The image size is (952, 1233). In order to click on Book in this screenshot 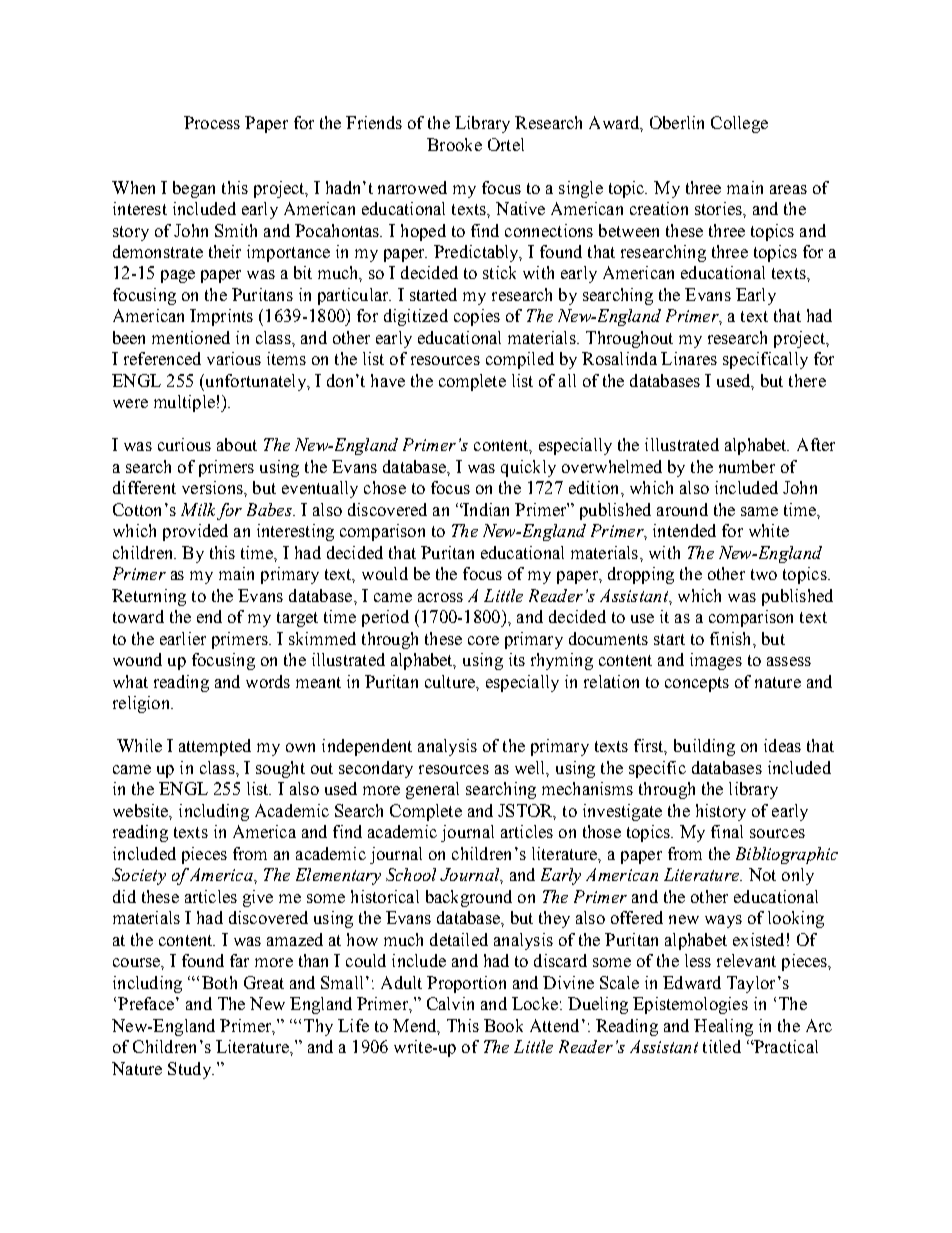, I will do `click(503, 1025)`.
